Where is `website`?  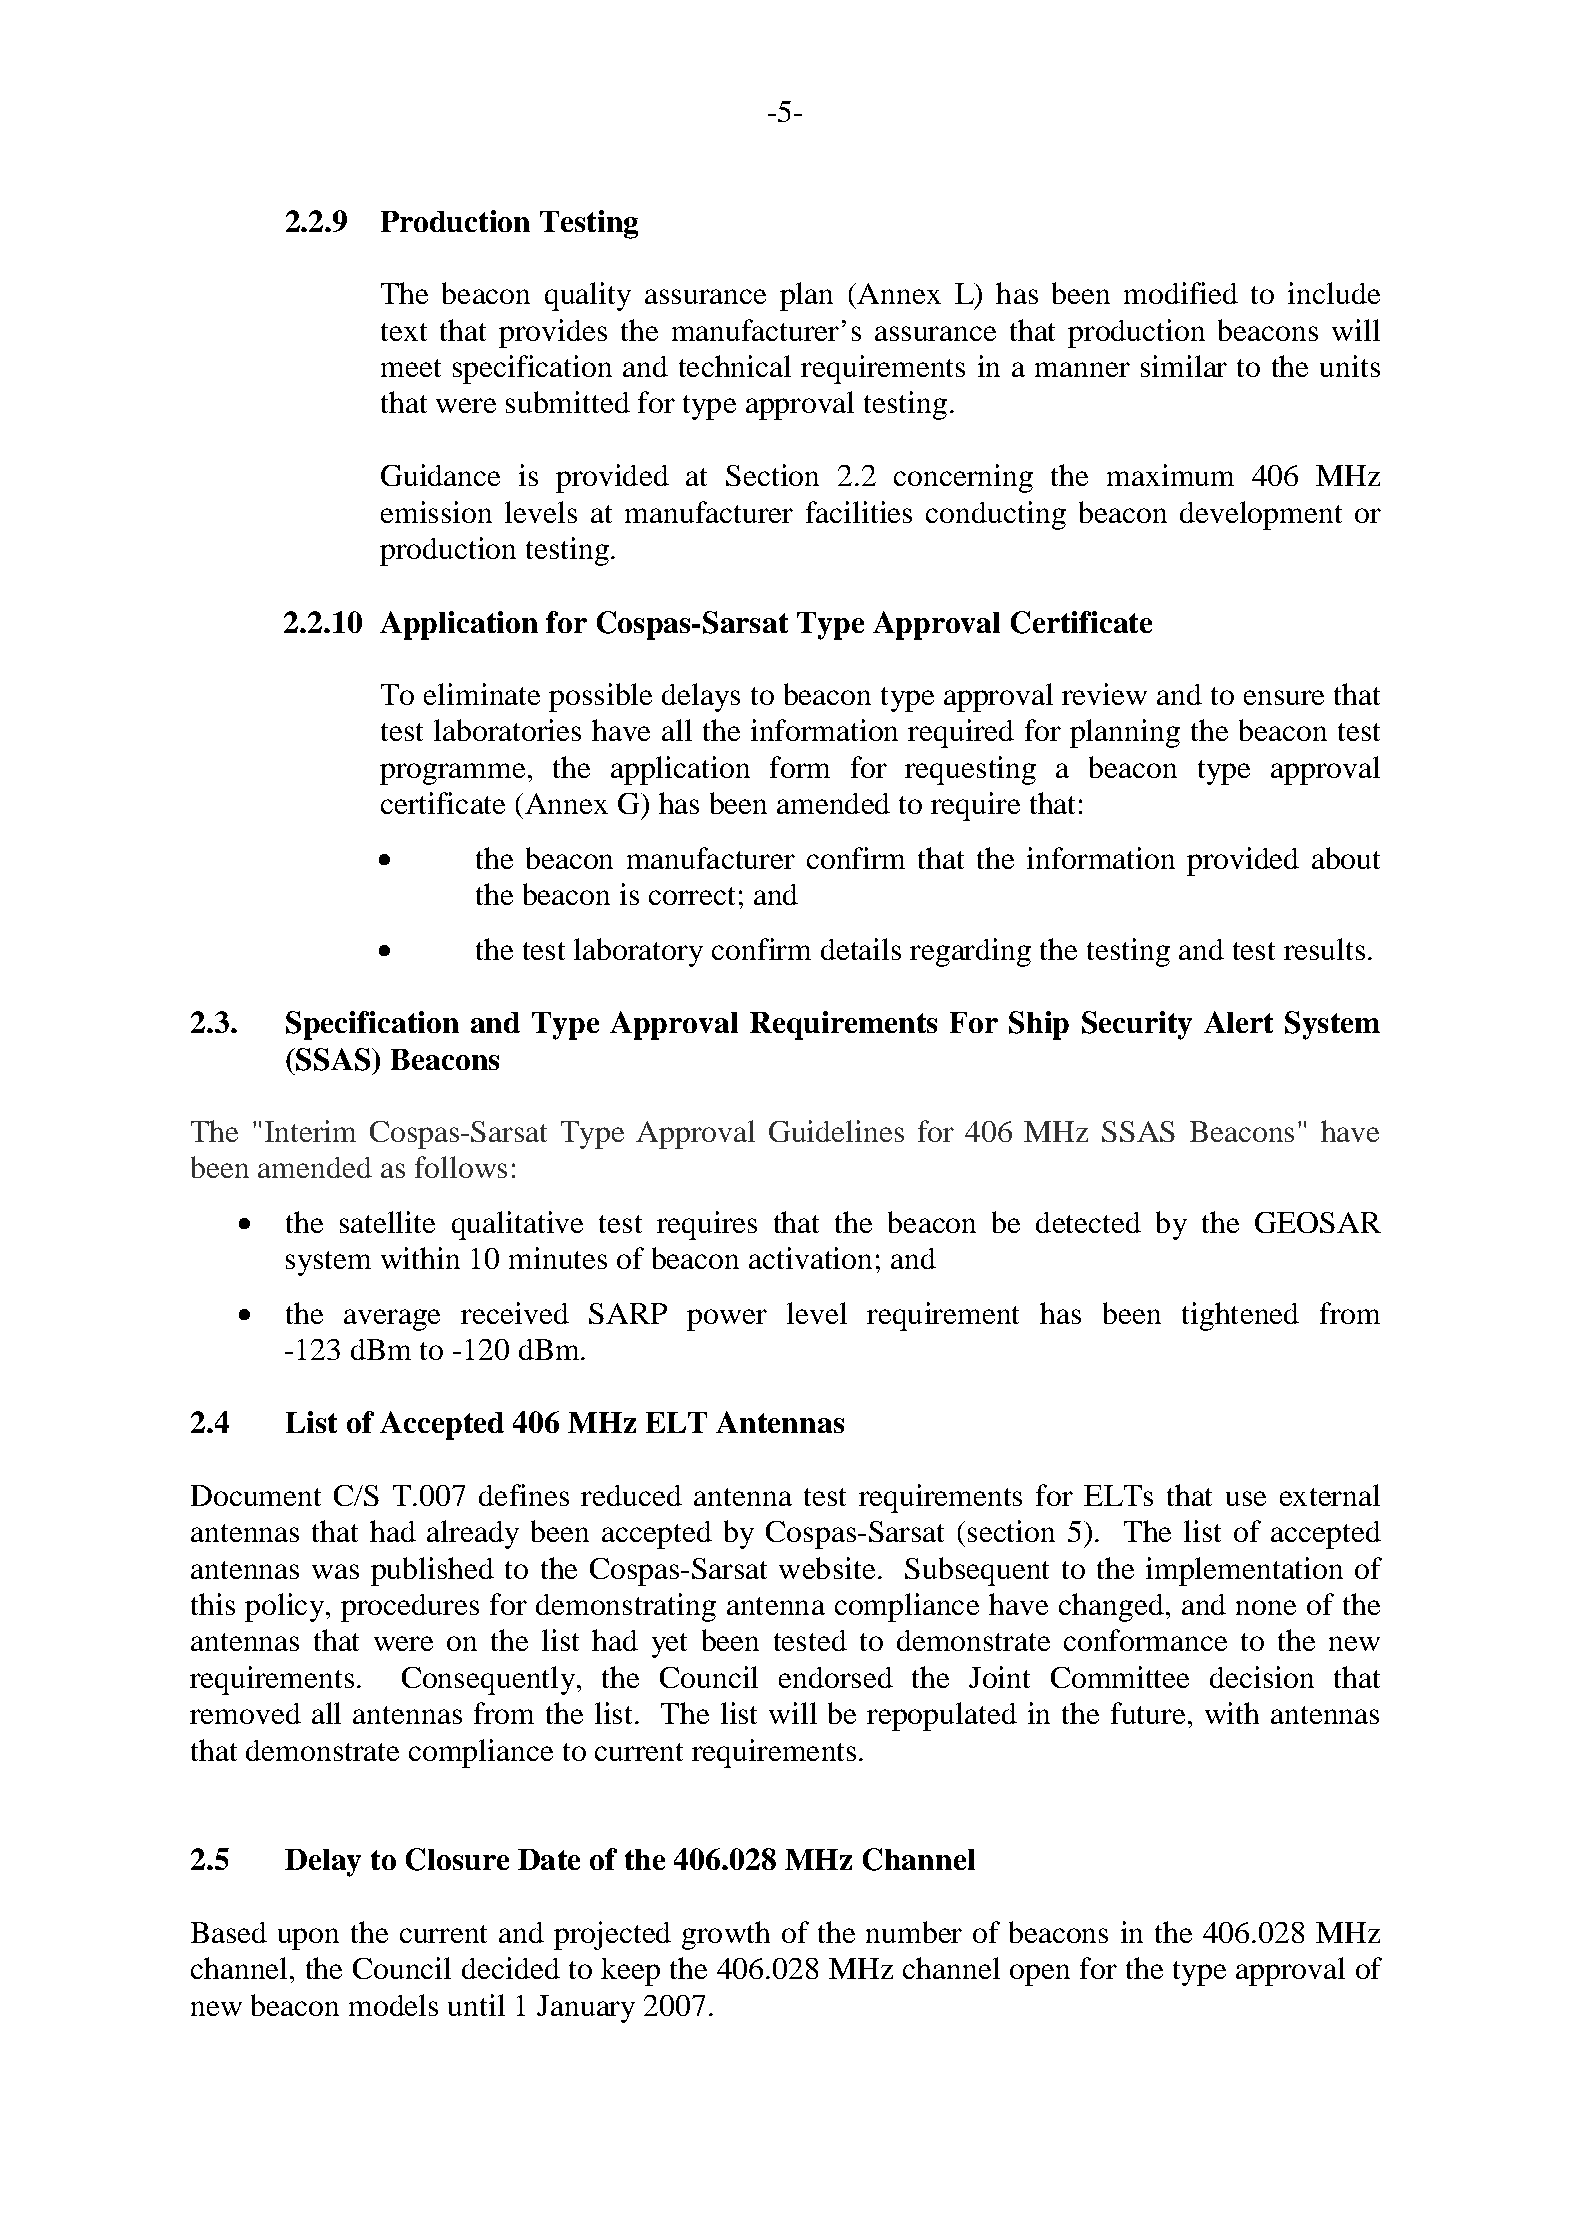 website is located at coordinates (827, 1568).
